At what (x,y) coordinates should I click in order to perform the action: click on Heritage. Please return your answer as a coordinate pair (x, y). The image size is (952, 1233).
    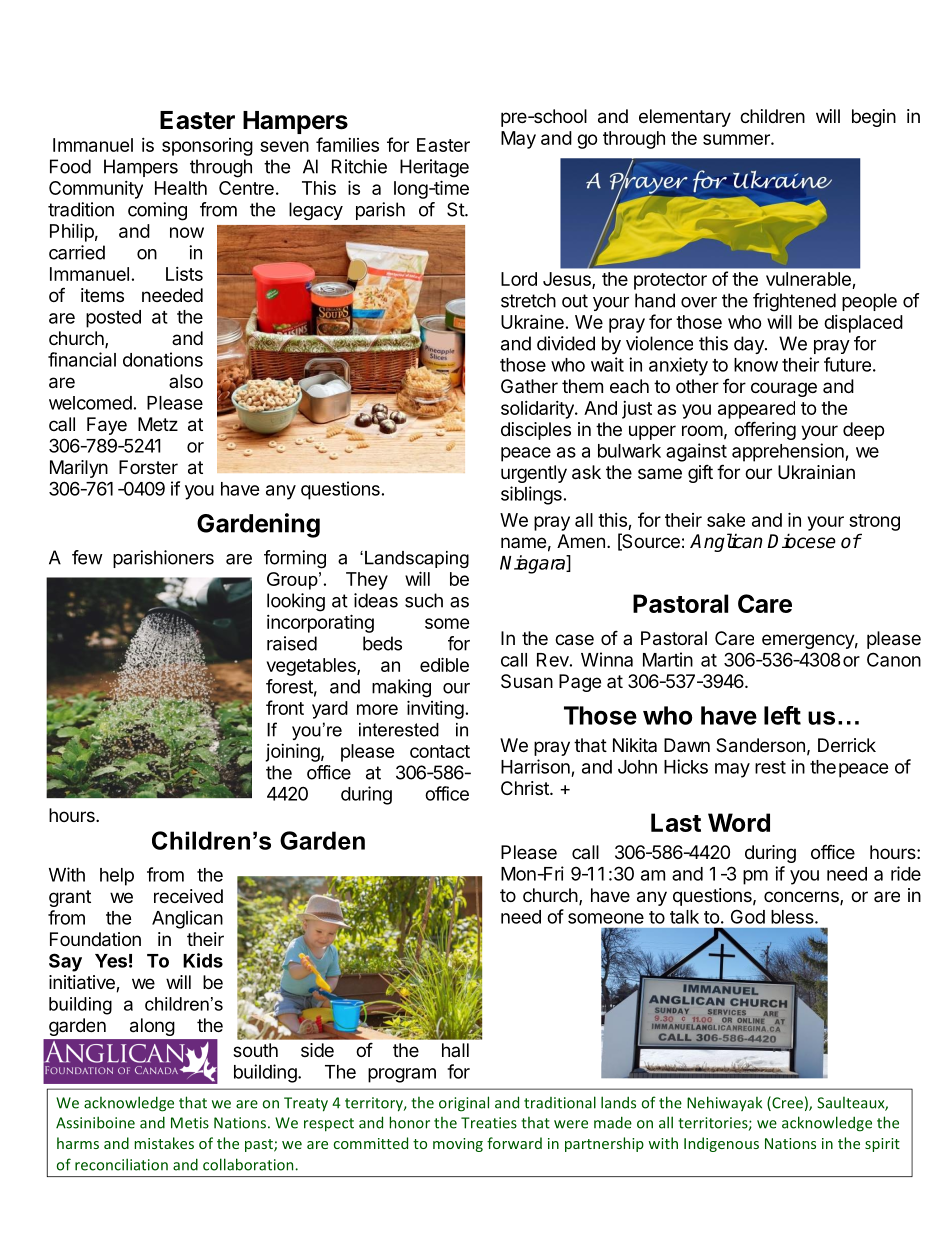
    Looking at the image, I should click on (434, 168).
